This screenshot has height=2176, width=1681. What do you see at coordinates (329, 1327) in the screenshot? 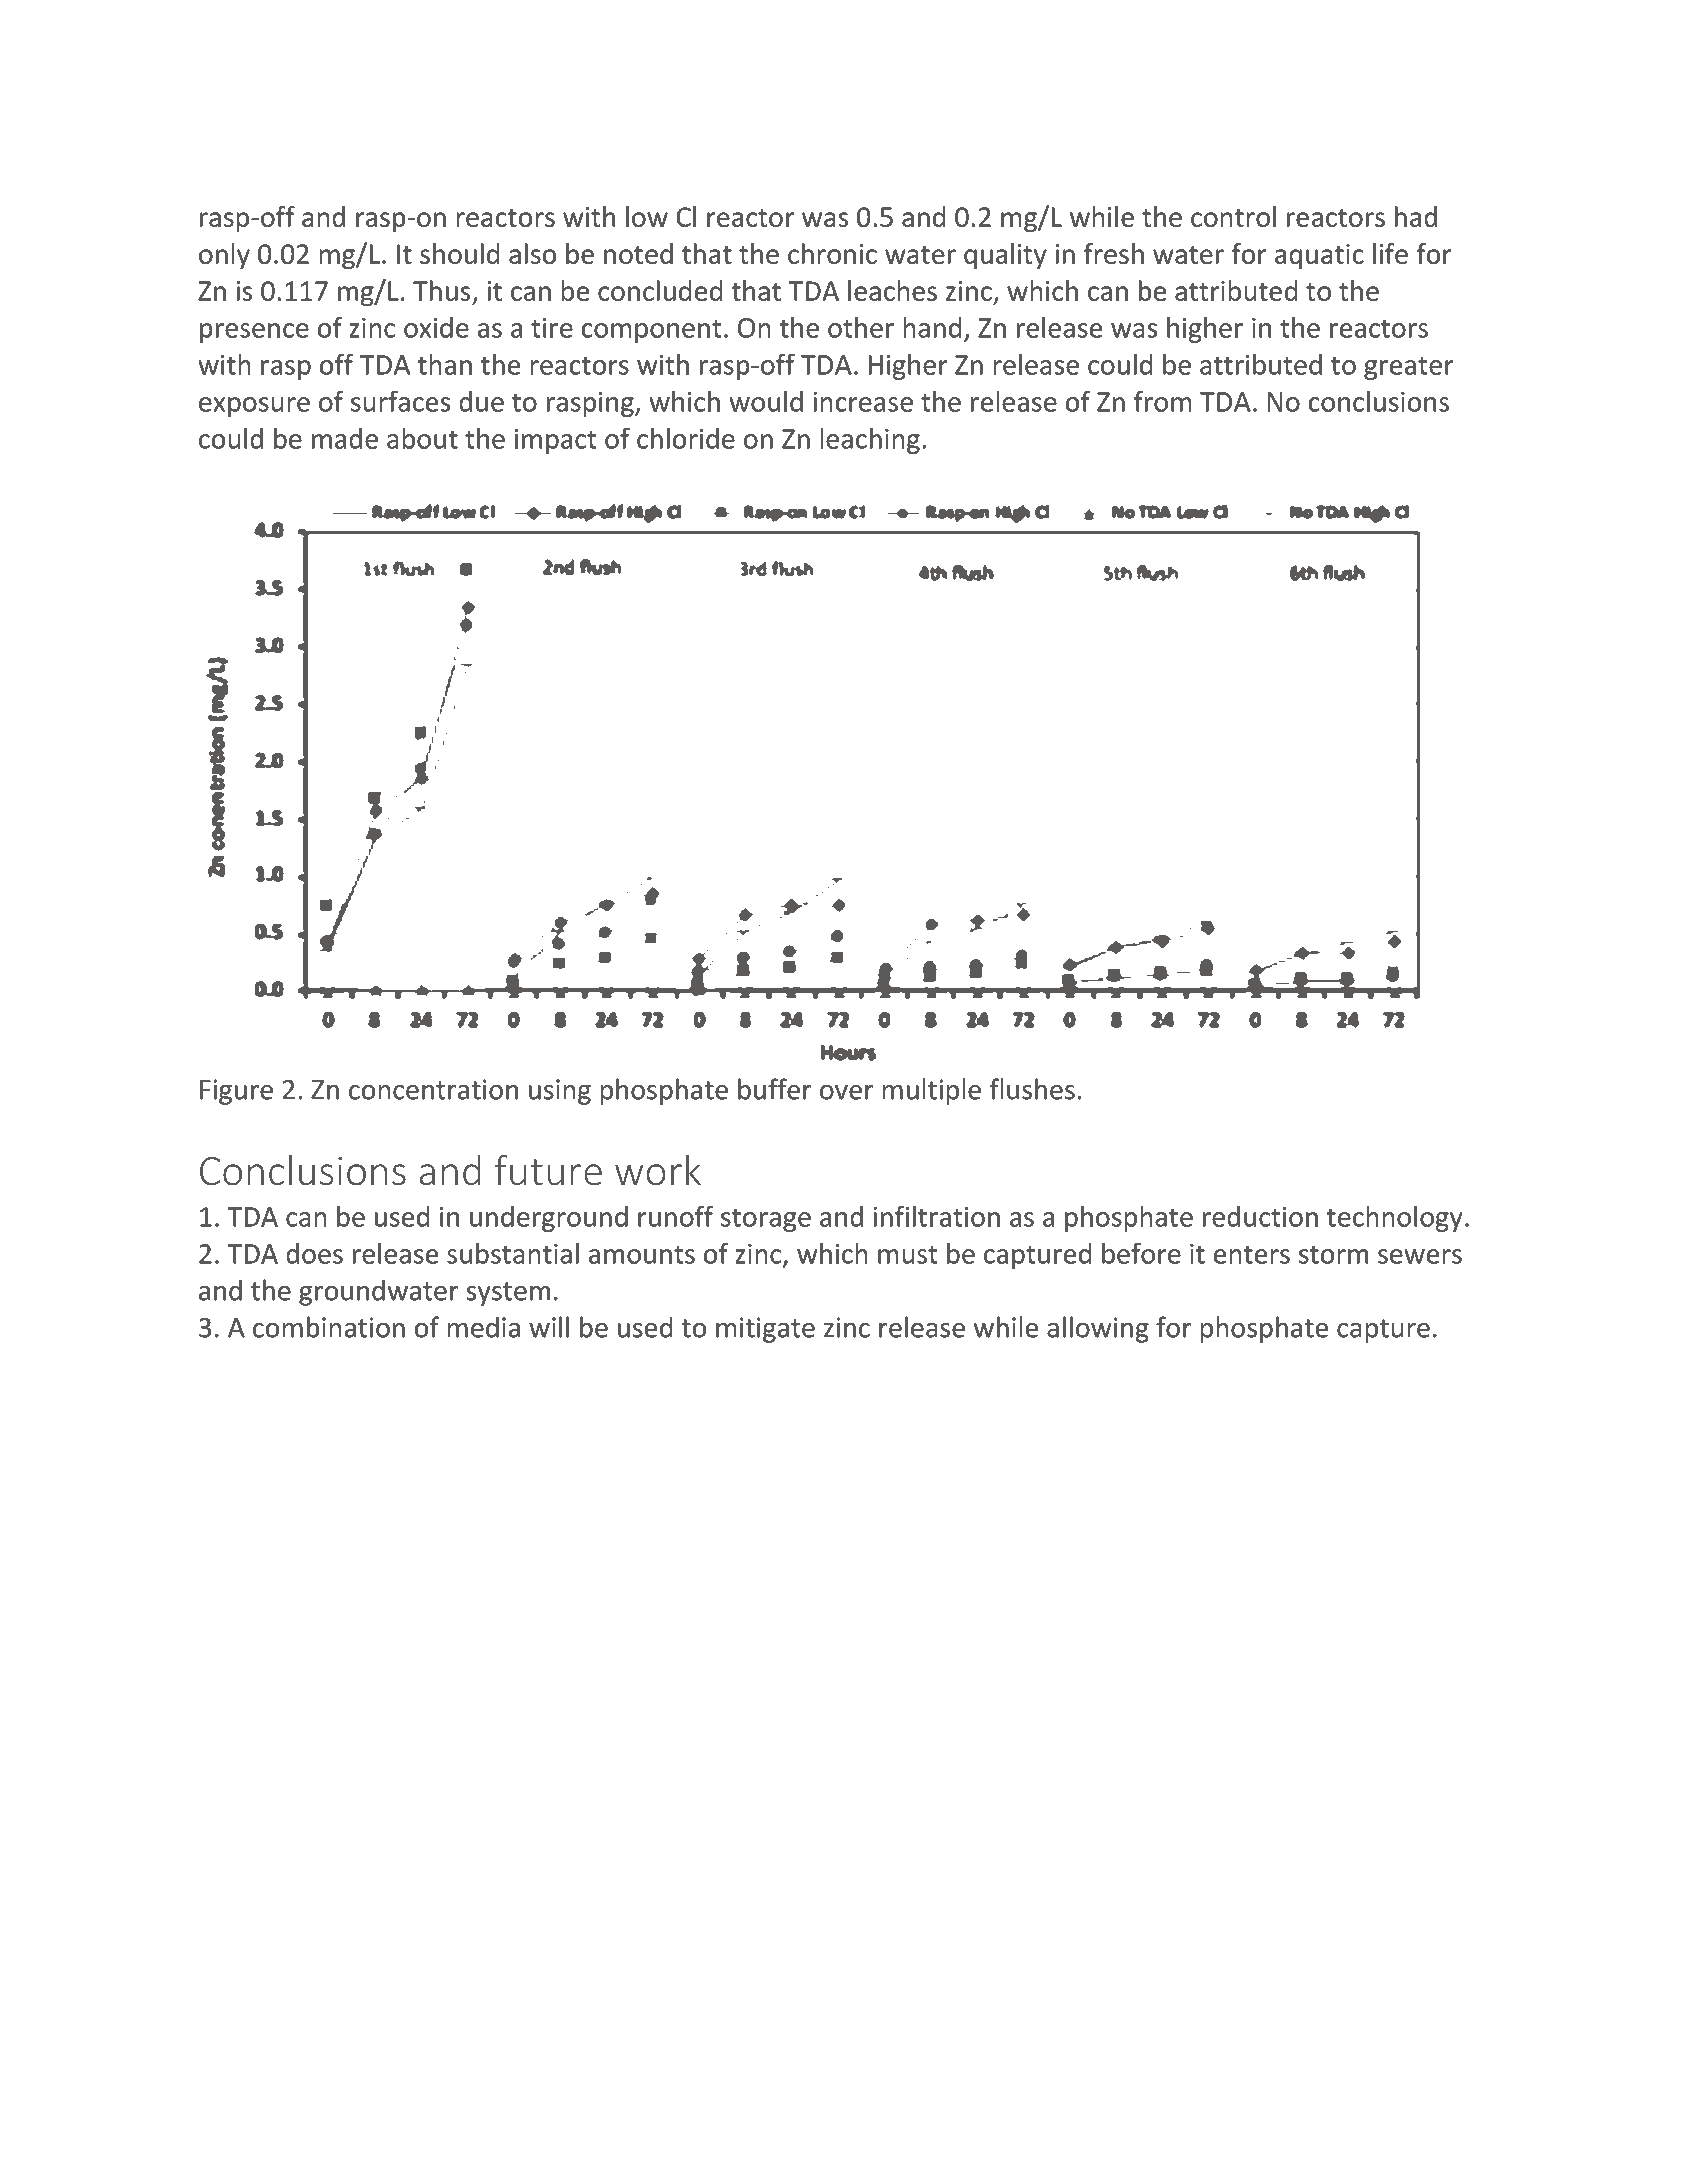
I see `combination` at bounding box center [329, 1327].
